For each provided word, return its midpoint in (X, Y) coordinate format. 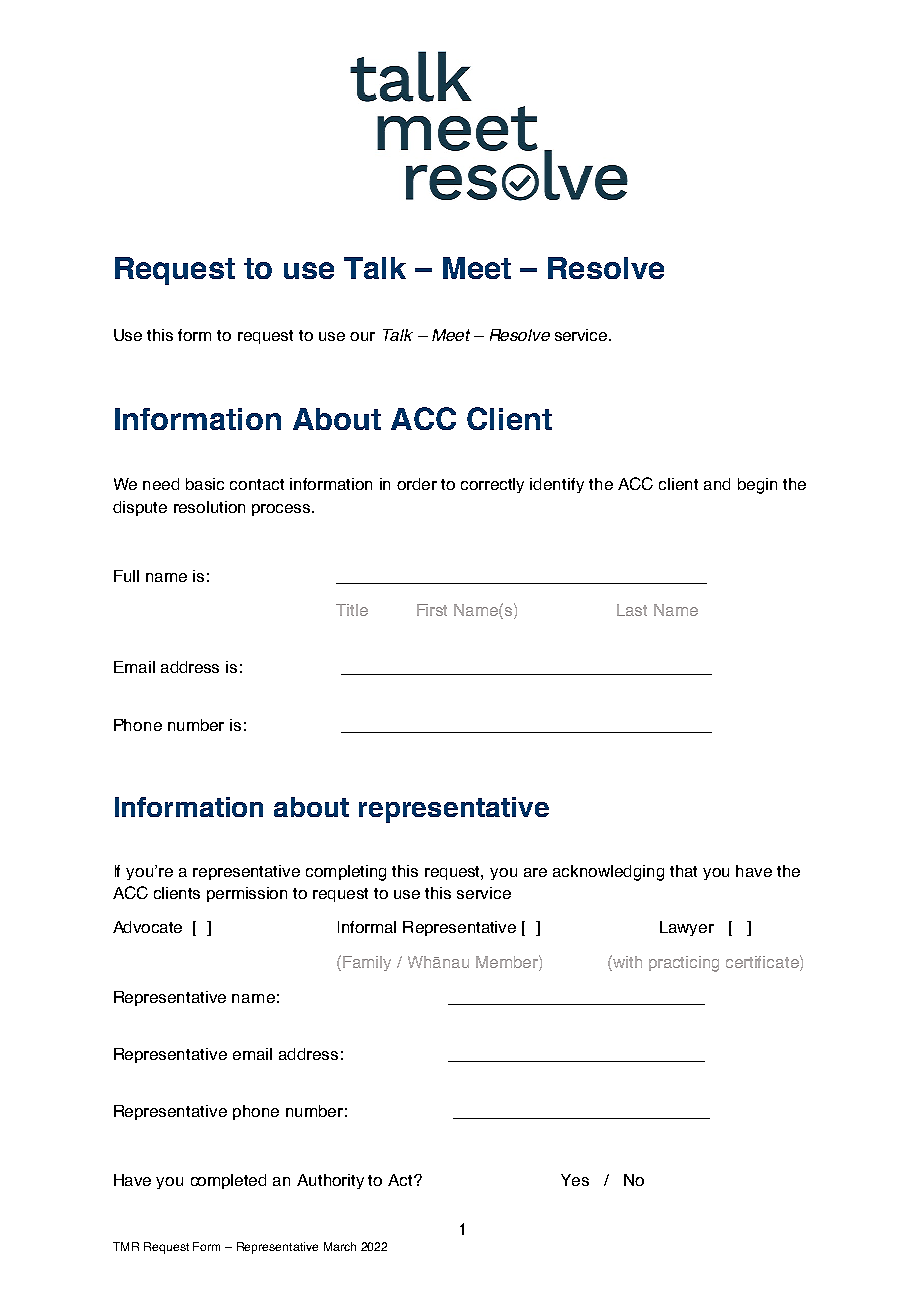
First (432, 610)
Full (126, 576)
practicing (684, 964)
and (717, 484)
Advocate (147, 927)
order (417, 484)
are (535, 872)
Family (367, 963)
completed (228, 1181)
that (683, 871)
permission (247, 894)
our (362, 336)
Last (632, 610)
